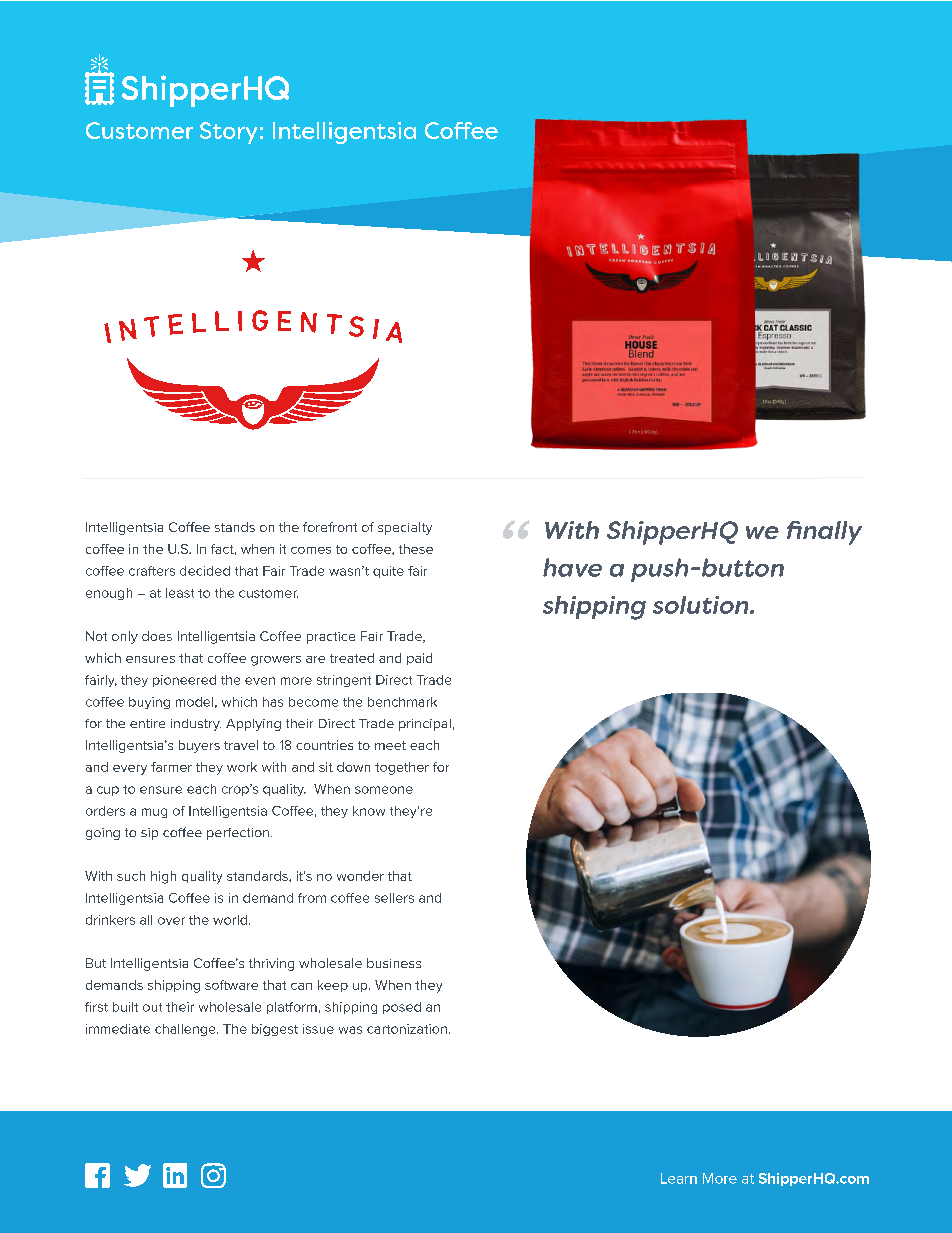 This document has width=952, height=1233. What do you see at coordinates (824, 533) in the document?
I see `finally` at bounding box center [824, 533].
